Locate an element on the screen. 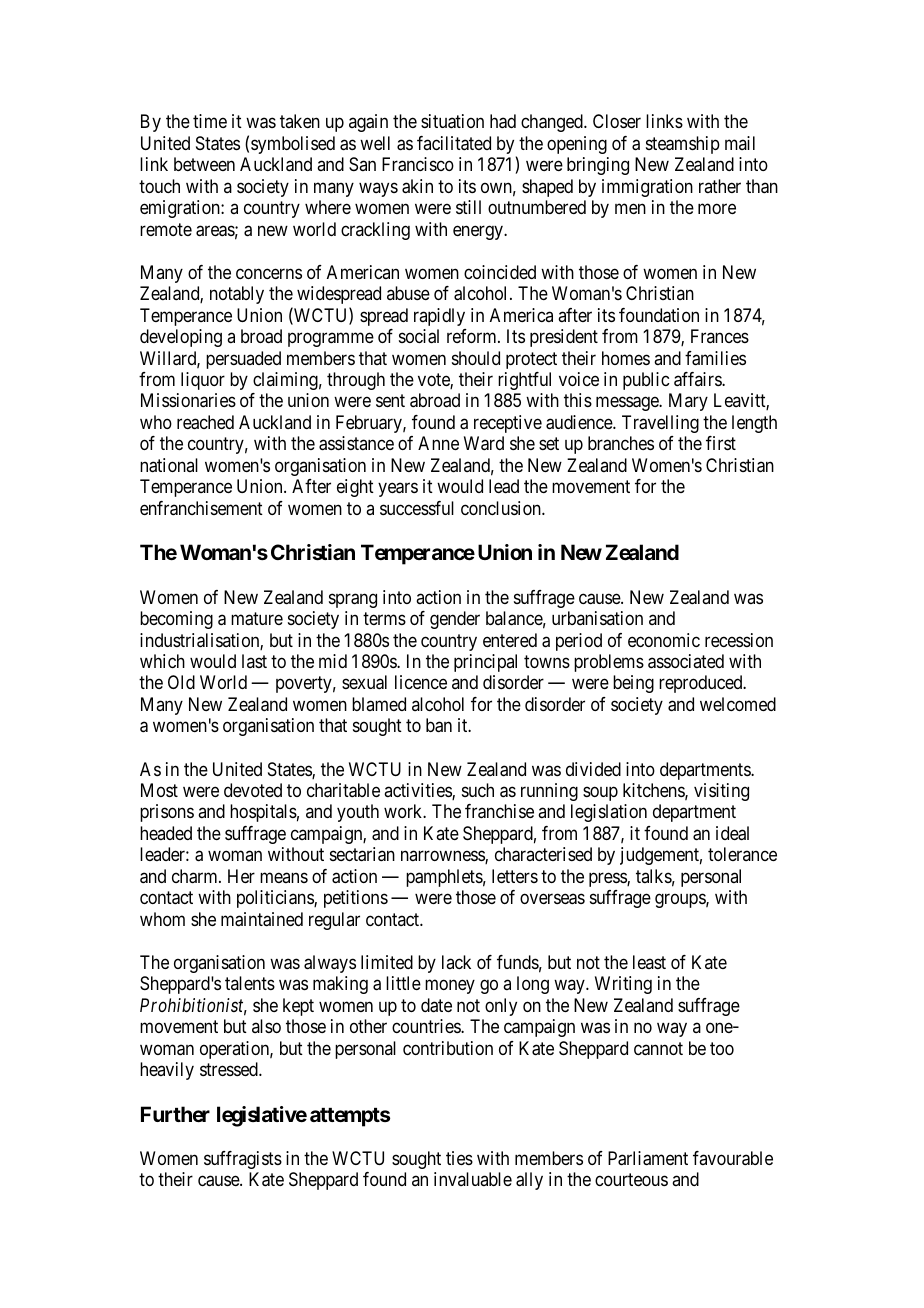 The height and width of the screenshot is (1308, 924). visiting is located at coordinates (721, 792).
